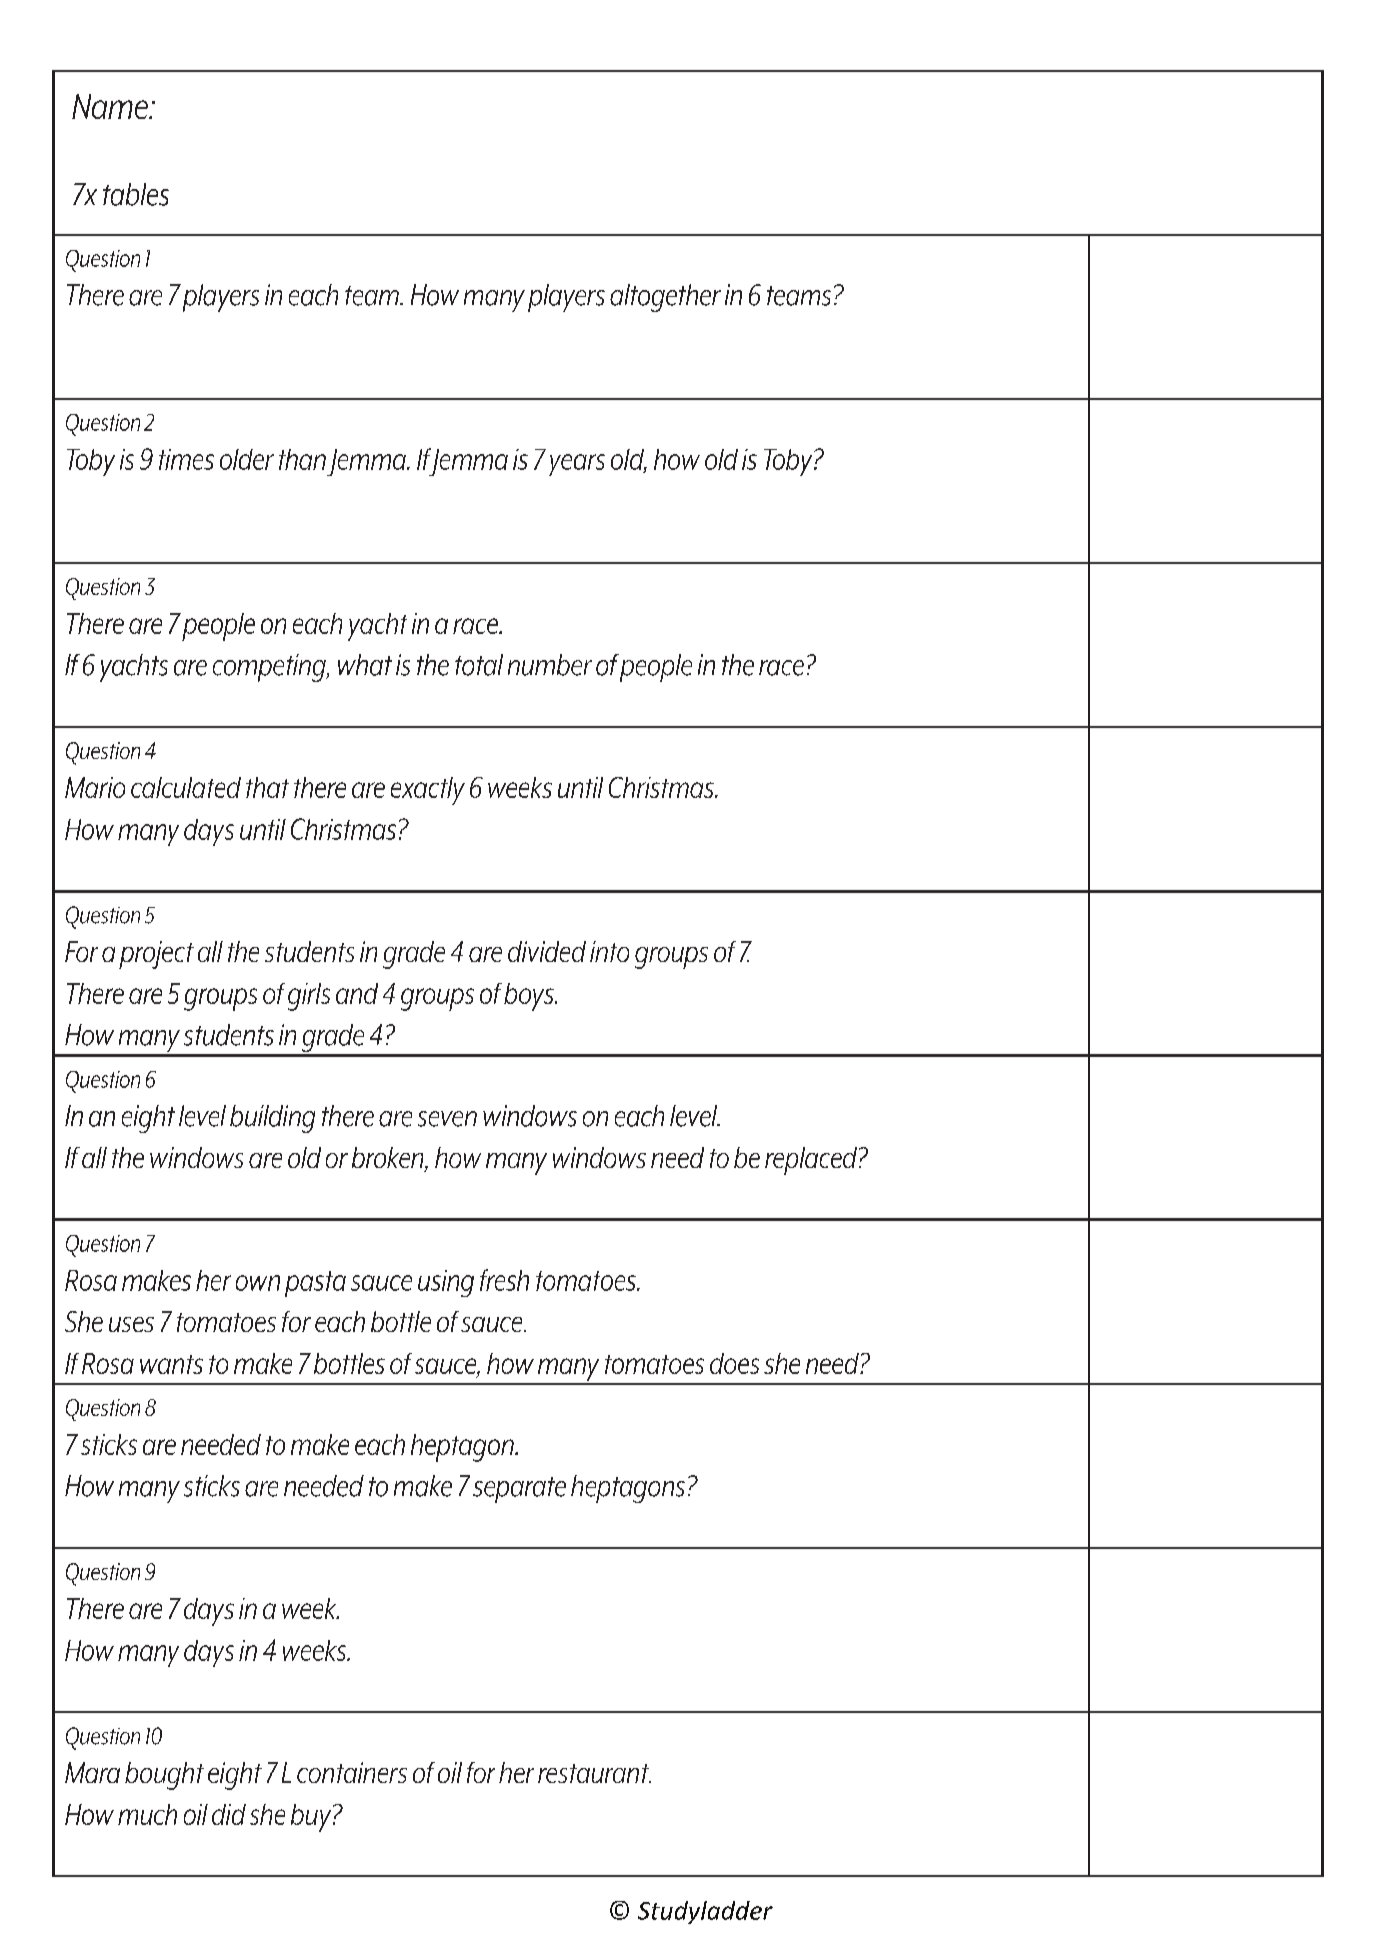 Image resolution: width=1376 pixels, height=1947 pixels. I want to click on boys, so click(530, 997).
